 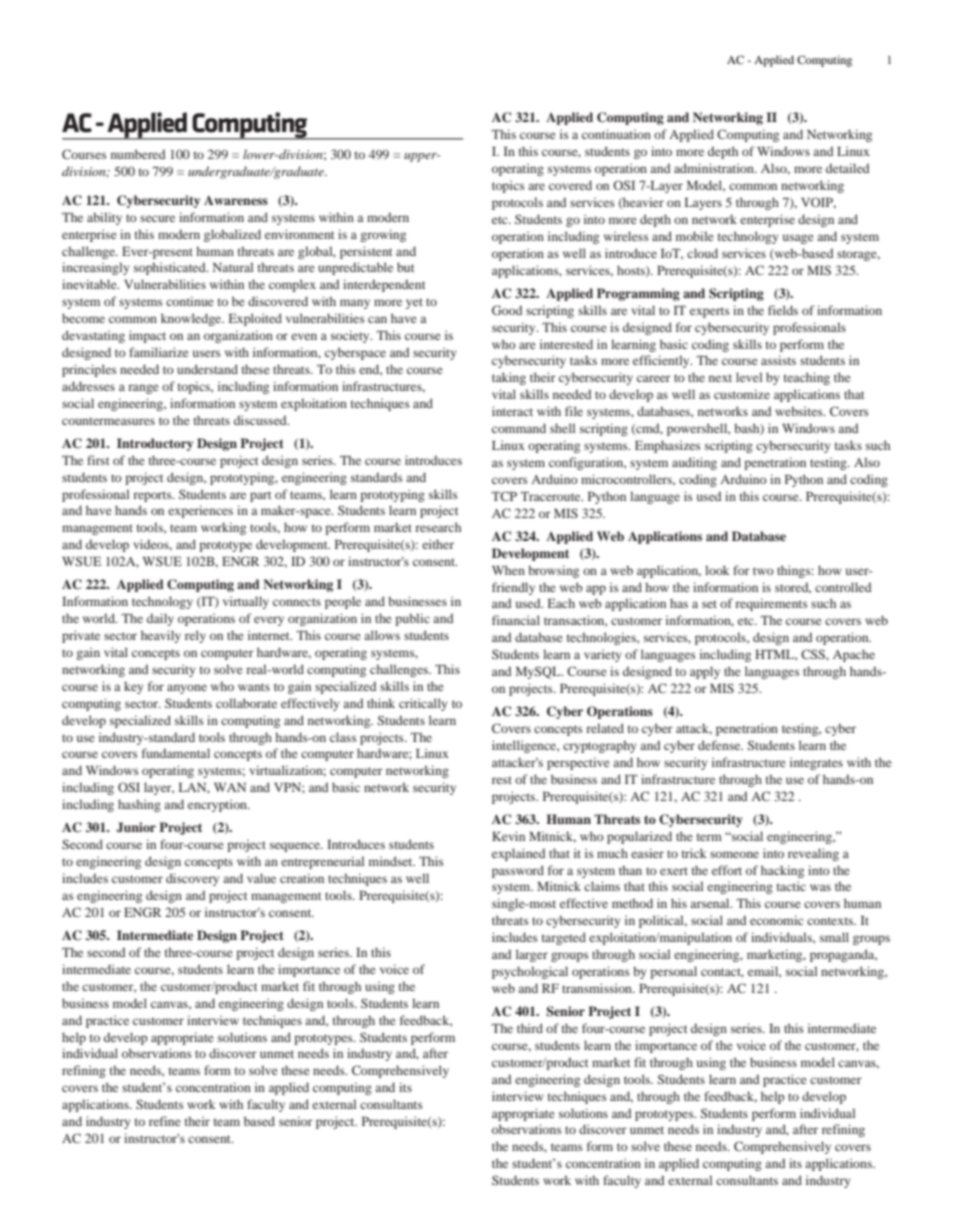 I want to click on numbered, so click(x=138, y=154).
